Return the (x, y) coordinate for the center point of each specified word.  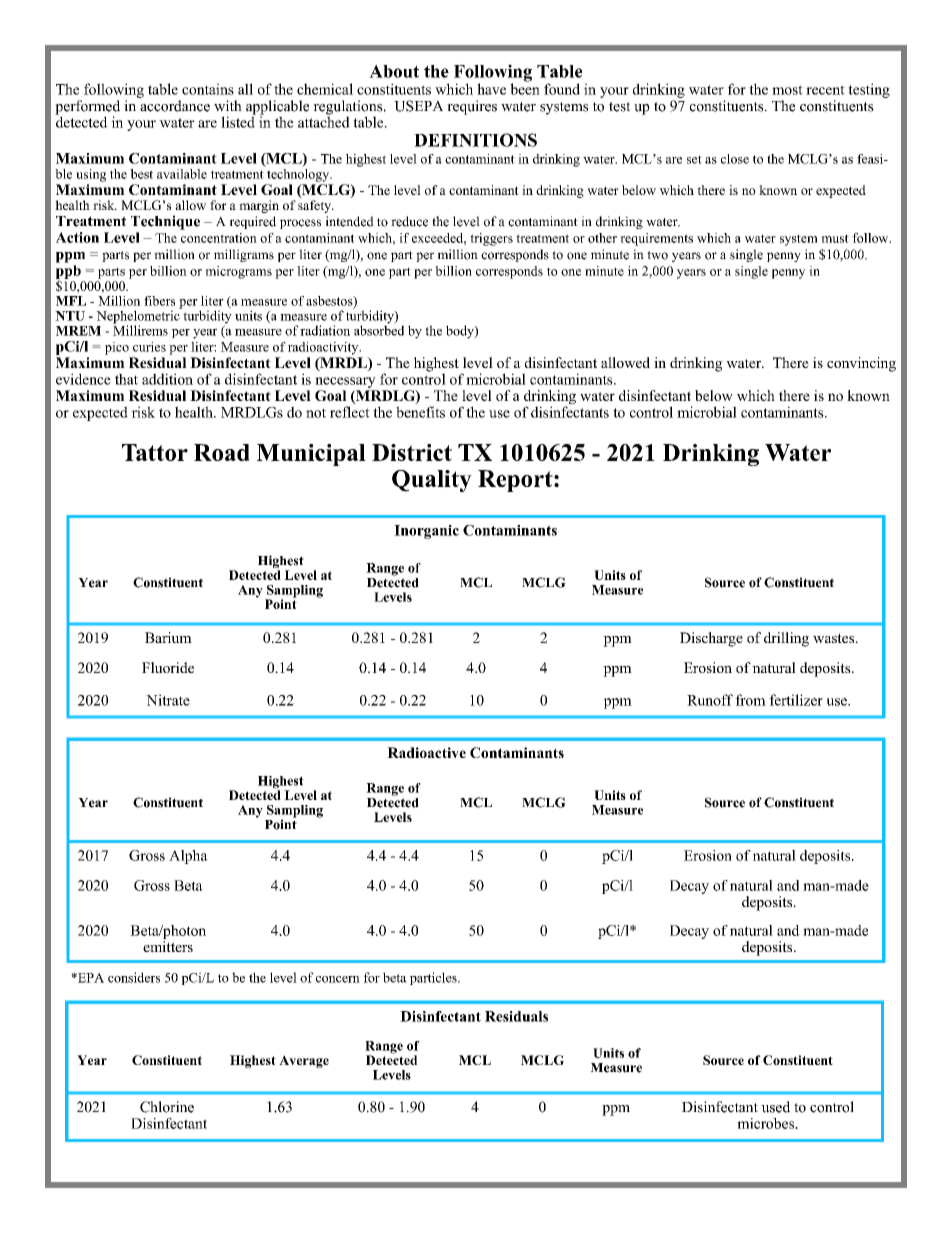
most (787, 90)
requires (472, 107)
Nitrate (168, 700)
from (750, 700)
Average (304, 1061)
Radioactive (426, 752)
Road (222, 452)
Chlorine (167, 1107)
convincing (861, 364)
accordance (175, 106)
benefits (420, 412)
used (775, 1107)
